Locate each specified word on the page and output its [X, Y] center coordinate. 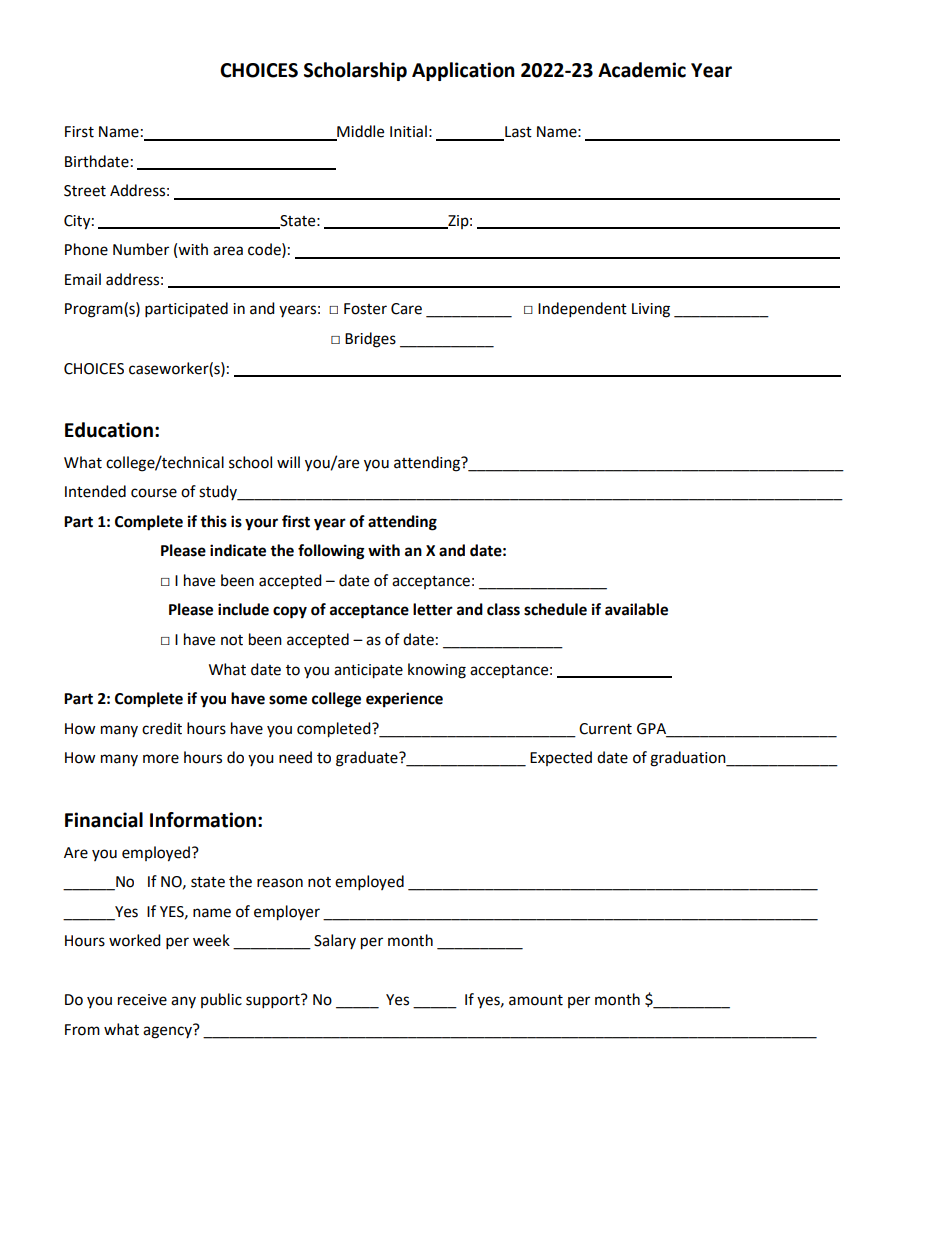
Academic [642, 70]
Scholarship [355, 71]
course [154, 493]
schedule [555, 609]
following [331, 552]
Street [85, 191]
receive [142, 1000]
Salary [335, 941]
